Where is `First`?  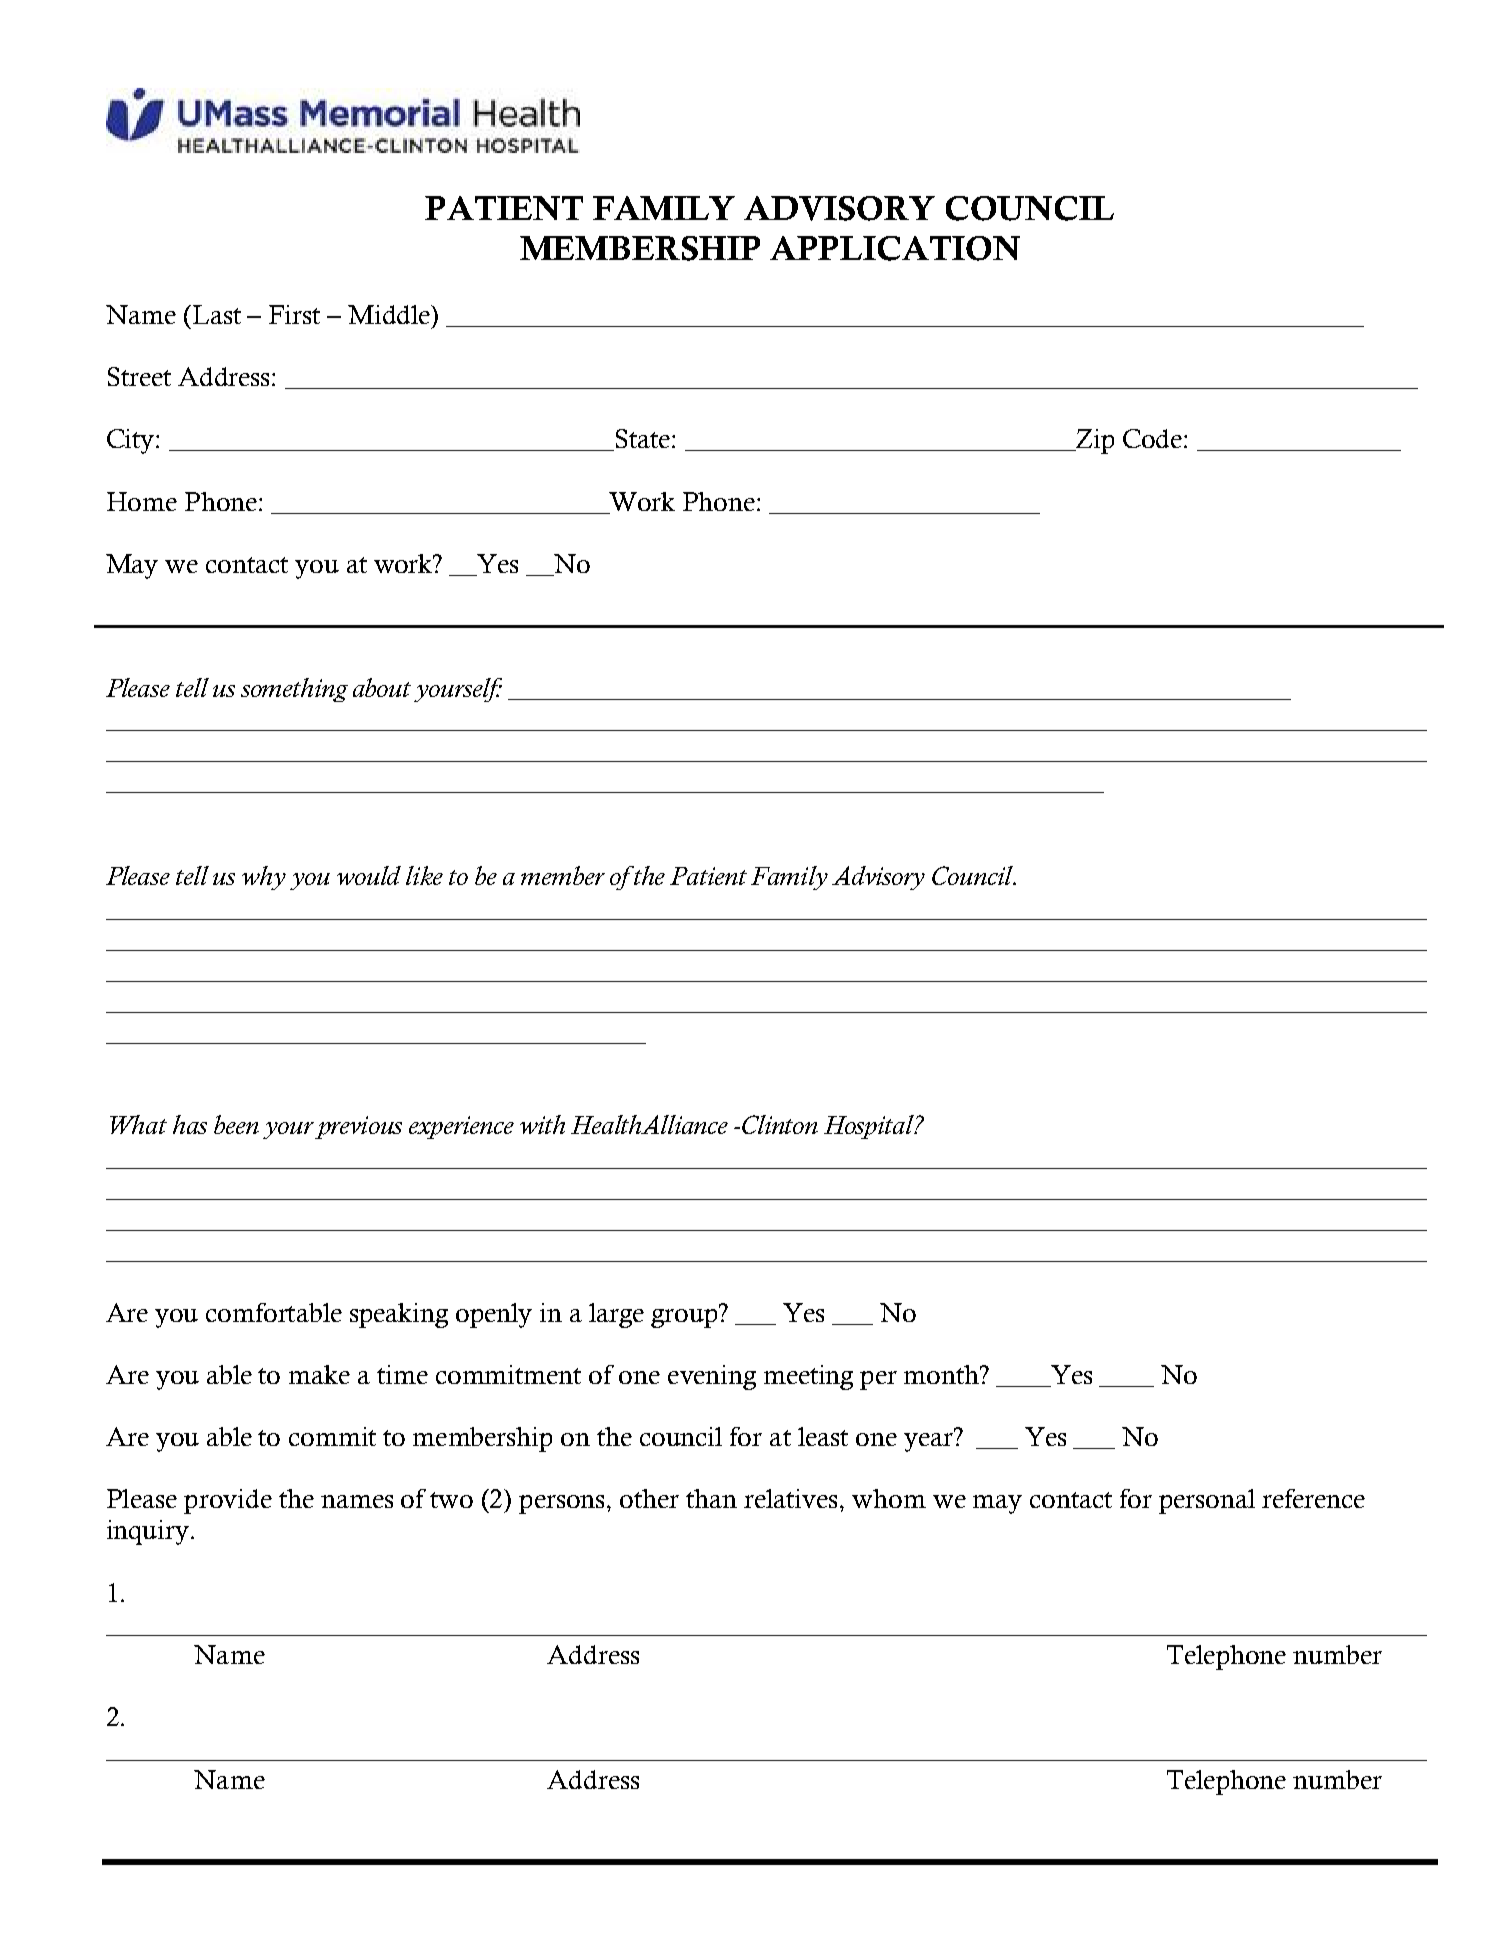
First is located at coordinates (294, 314).
